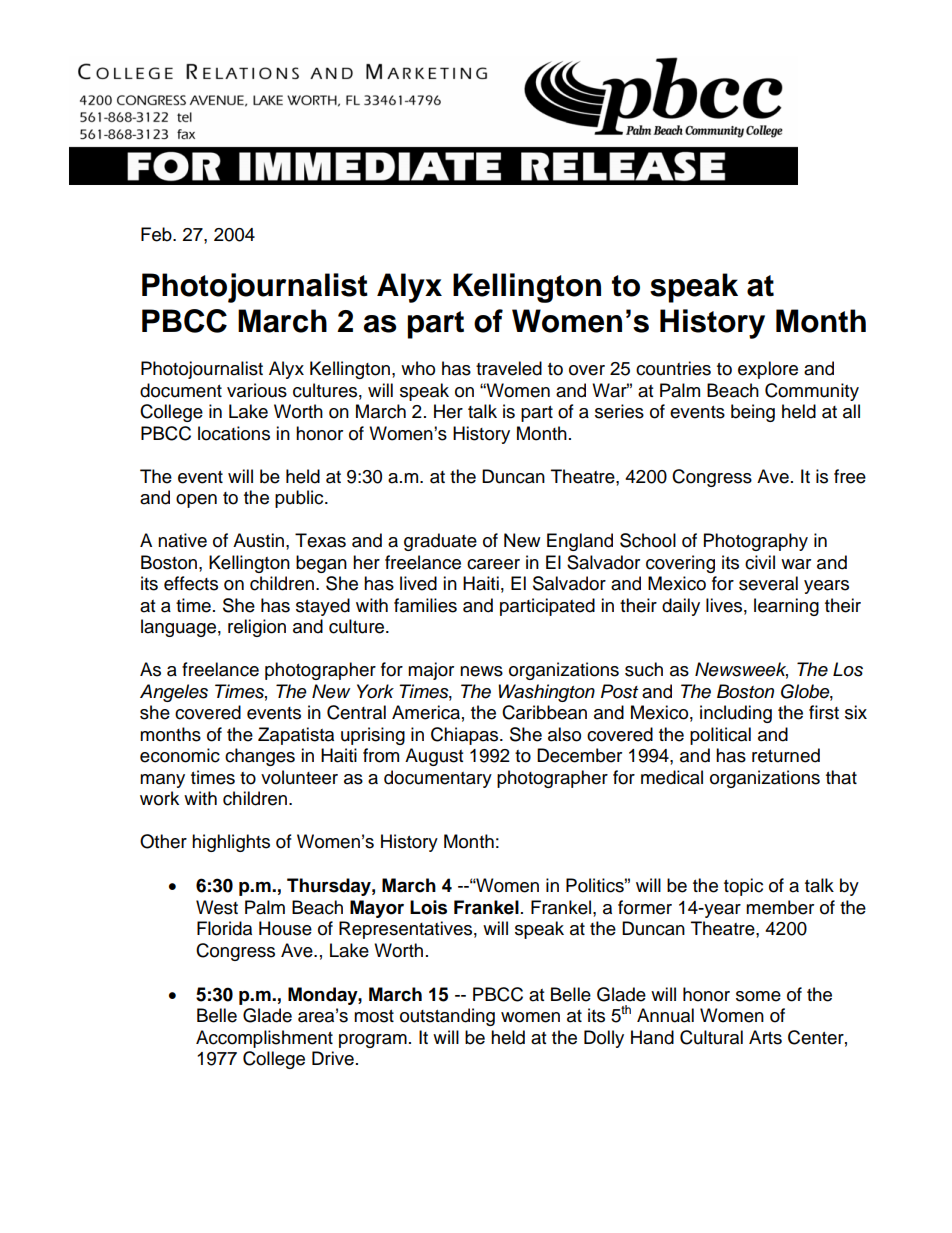  What do you see at coordinates (447, 1017) in the image?
I see `outstanding` at bounding box center [447, 1017].
